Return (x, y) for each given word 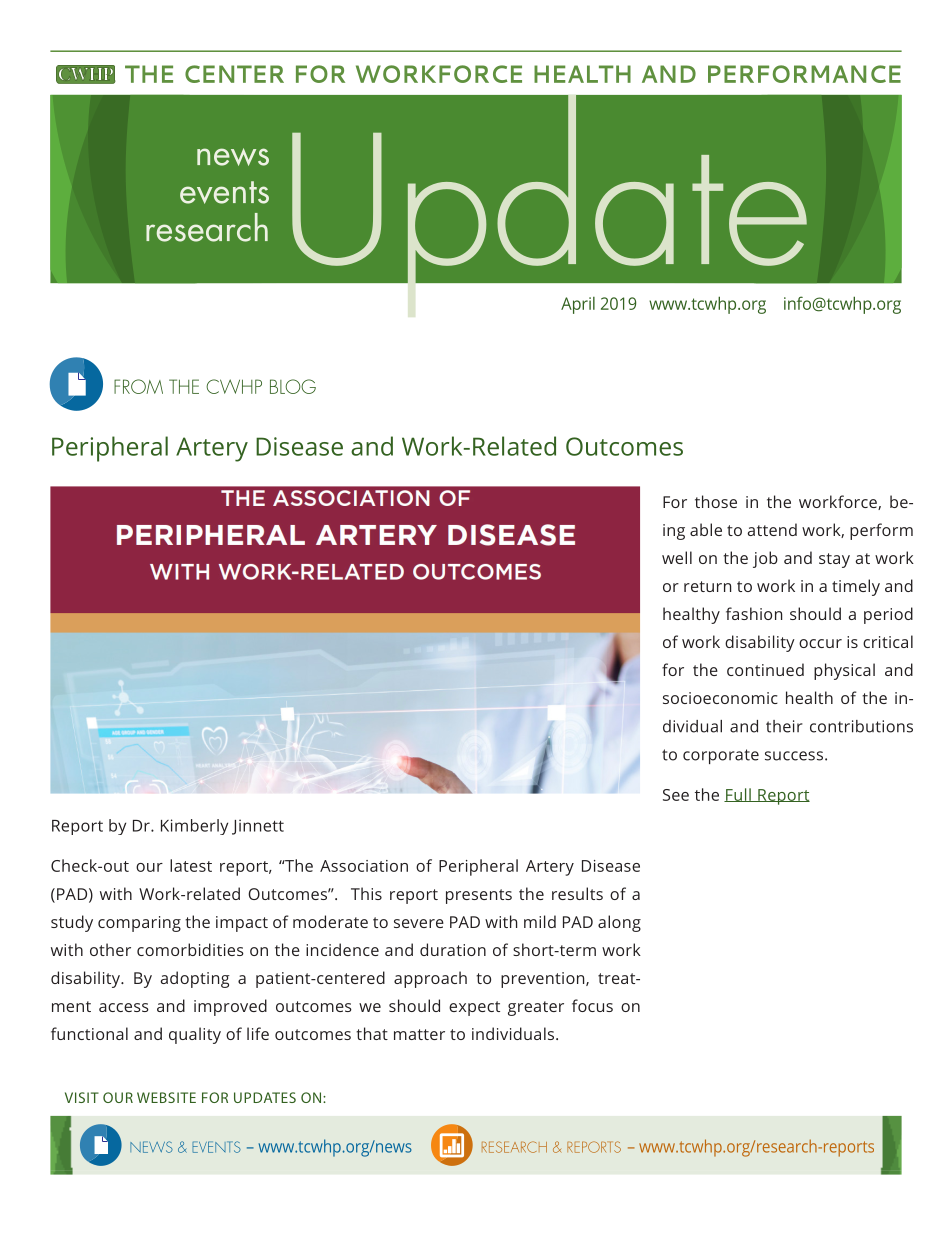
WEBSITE (166, 1097)
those (716, 501)
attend (772, 529)
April (578, 305)
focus (592, 1005)
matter (419, 1034)
